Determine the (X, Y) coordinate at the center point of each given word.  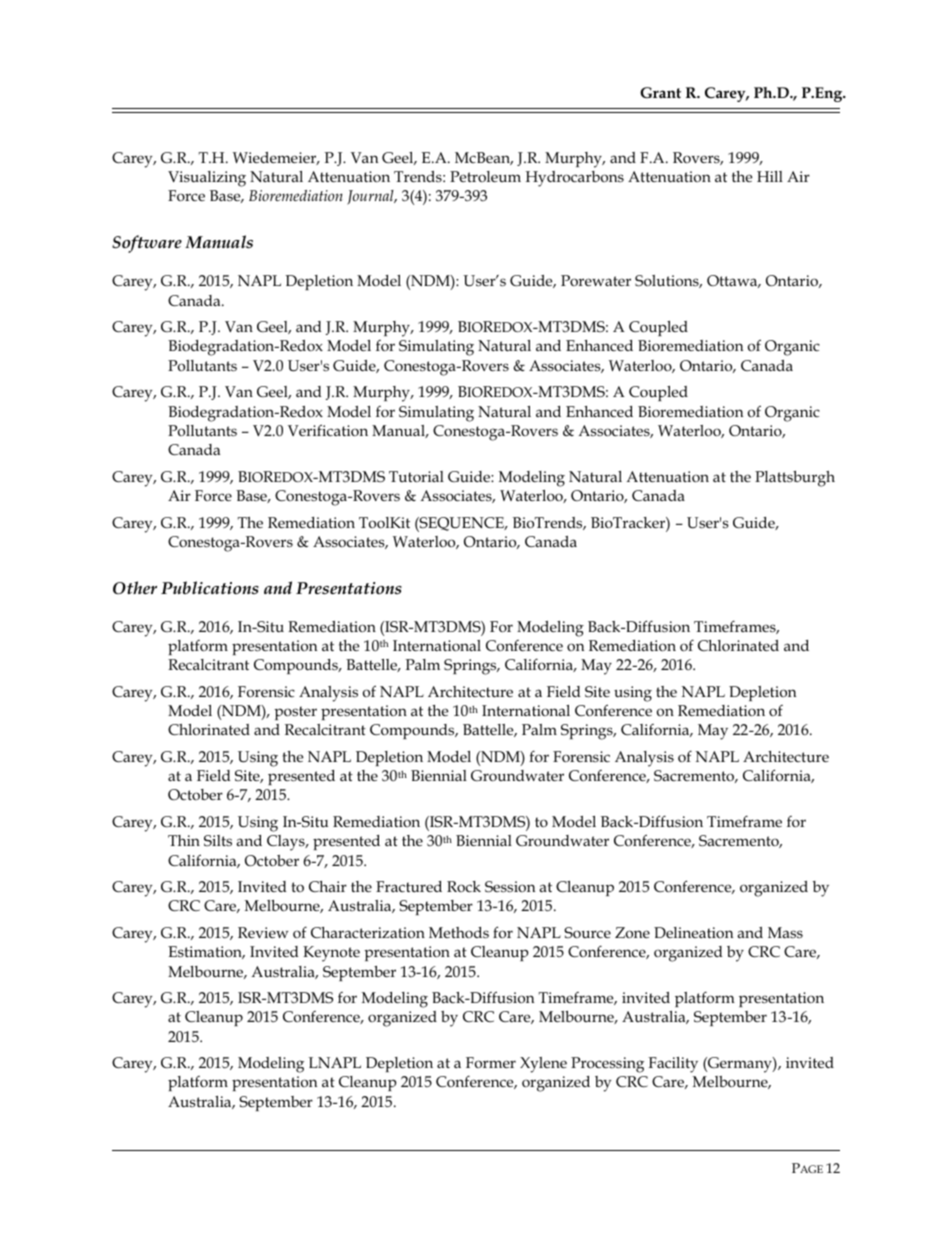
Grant (660, 92)
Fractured (409, 886)
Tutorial (416, 476)
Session (510, 887)
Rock (464, 886)
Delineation (693, 932)
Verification (328, 430)
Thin (184, 840)
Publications (210, 587)
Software (147, 244)
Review (263, 932)
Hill (770, 176)
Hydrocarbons (575, 179)
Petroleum (485, 176)
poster (295, 713)
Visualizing (207, 179)
